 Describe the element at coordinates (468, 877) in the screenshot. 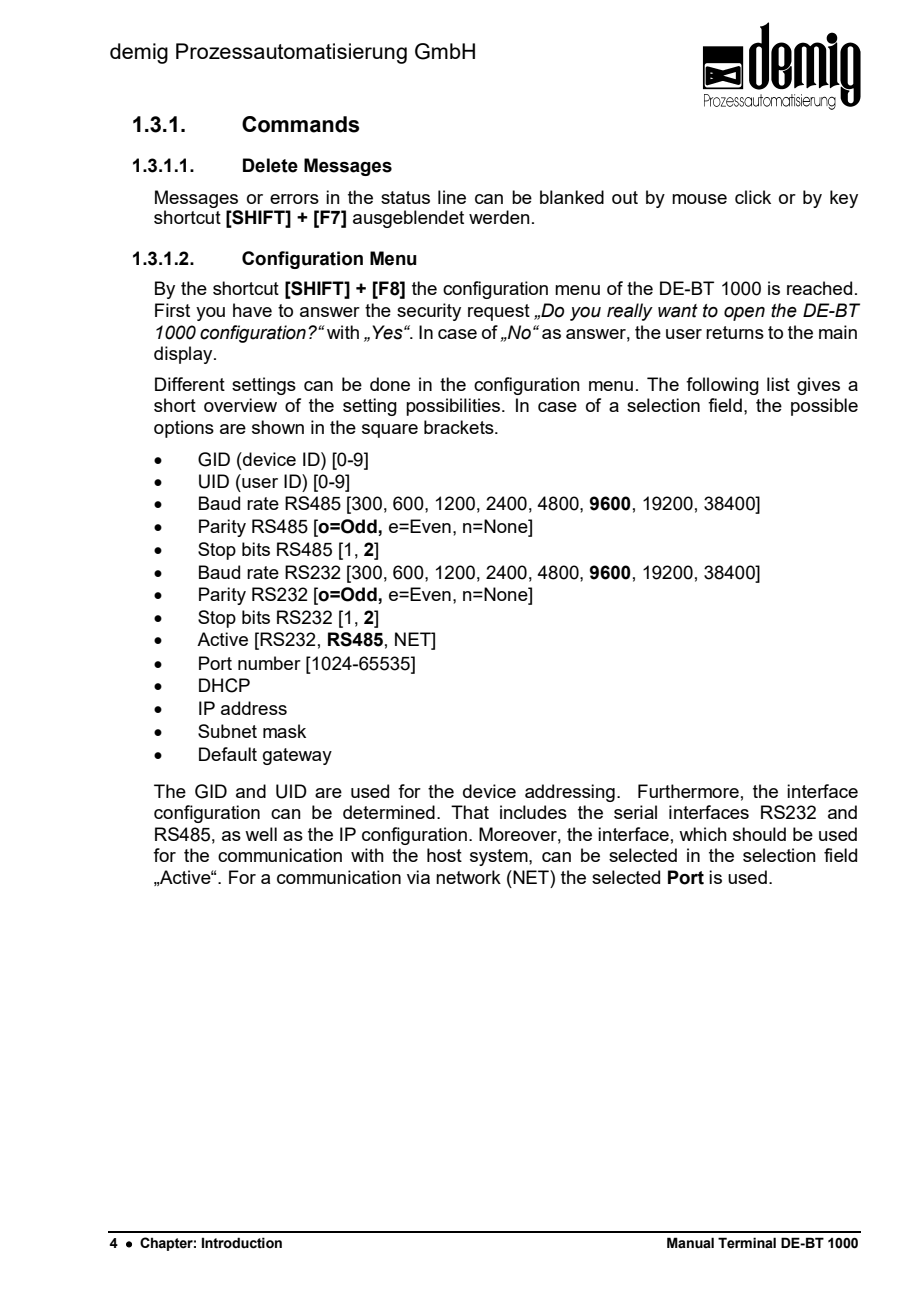

I see `network` at that location.
